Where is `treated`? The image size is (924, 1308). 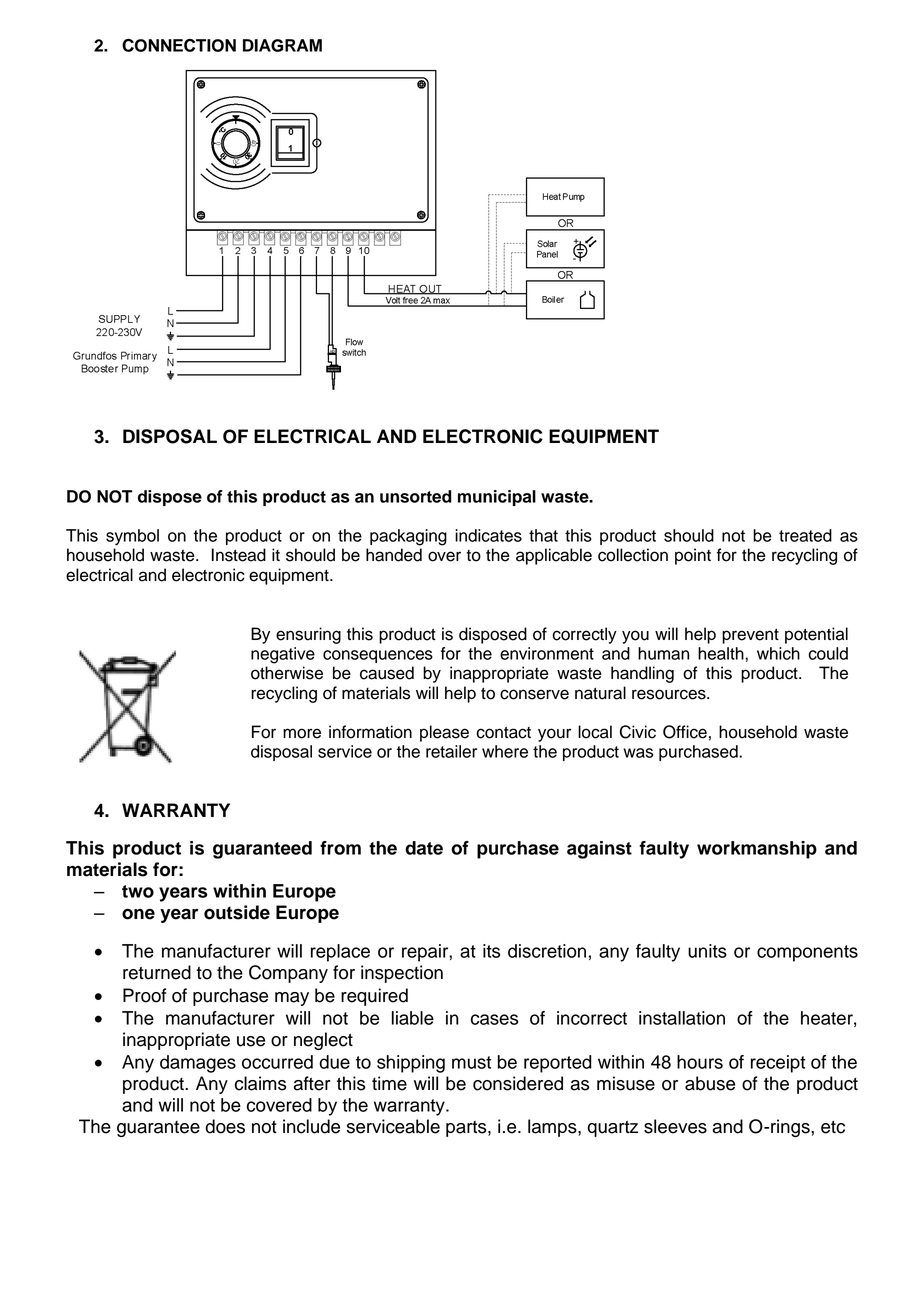
treated is located at coordinates (805, 535).
